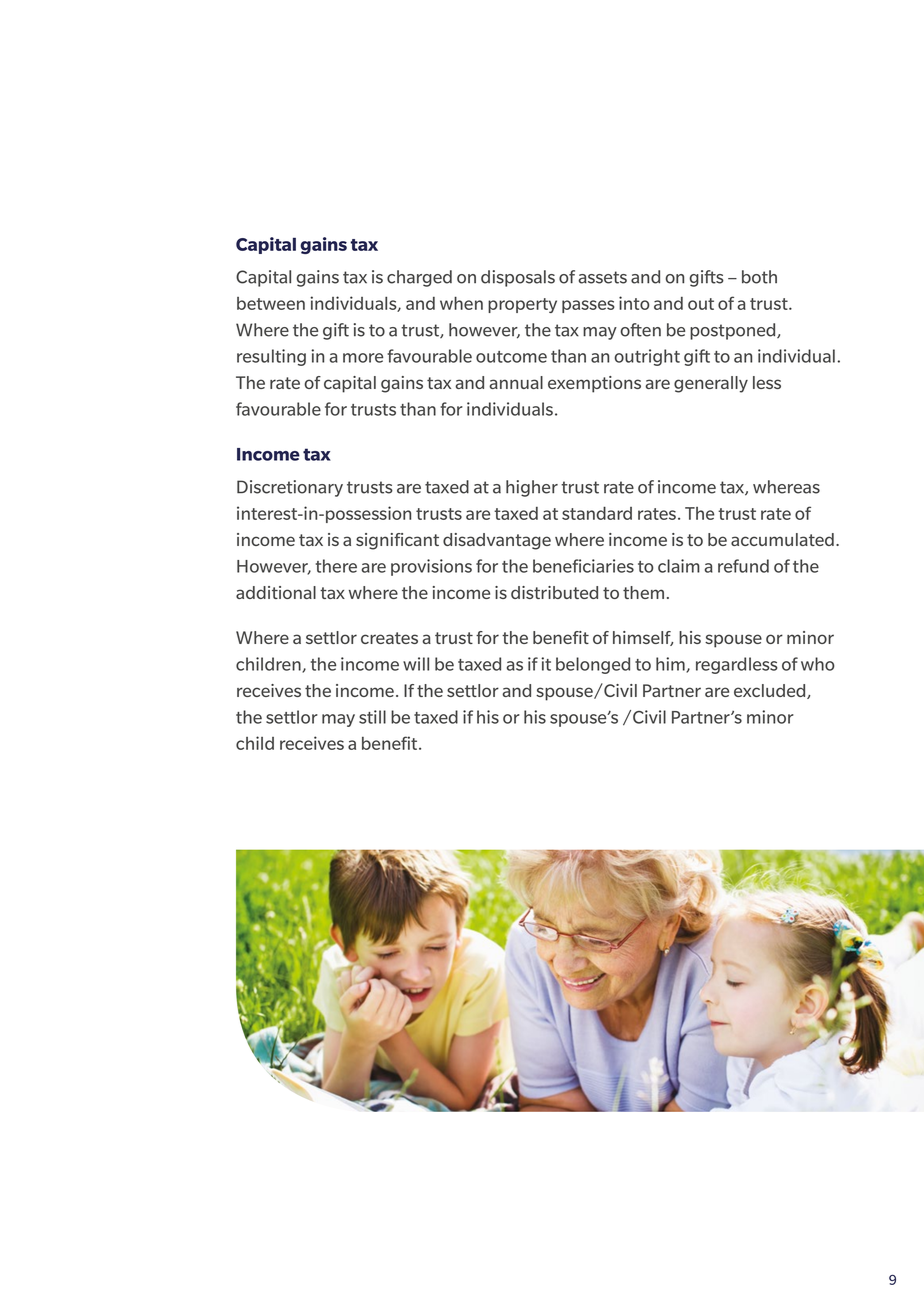  I want to click on between, so click(271, 303).
